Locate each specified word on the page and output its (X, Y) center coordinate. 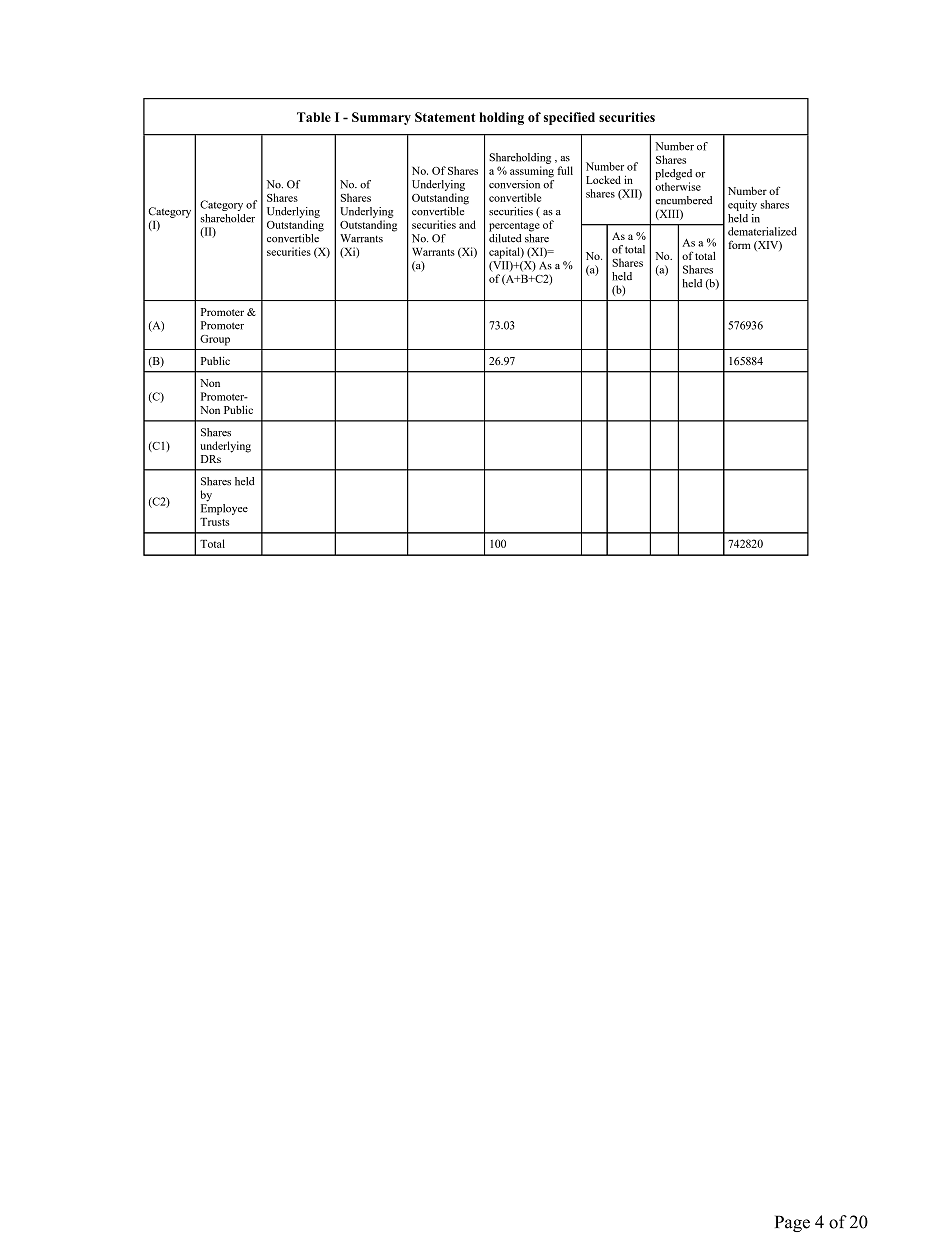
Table (314, 117)
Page (792, 1223)
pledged (673, 174)
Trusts (215, 522)
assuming (532, 172)
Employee (224, 509)
